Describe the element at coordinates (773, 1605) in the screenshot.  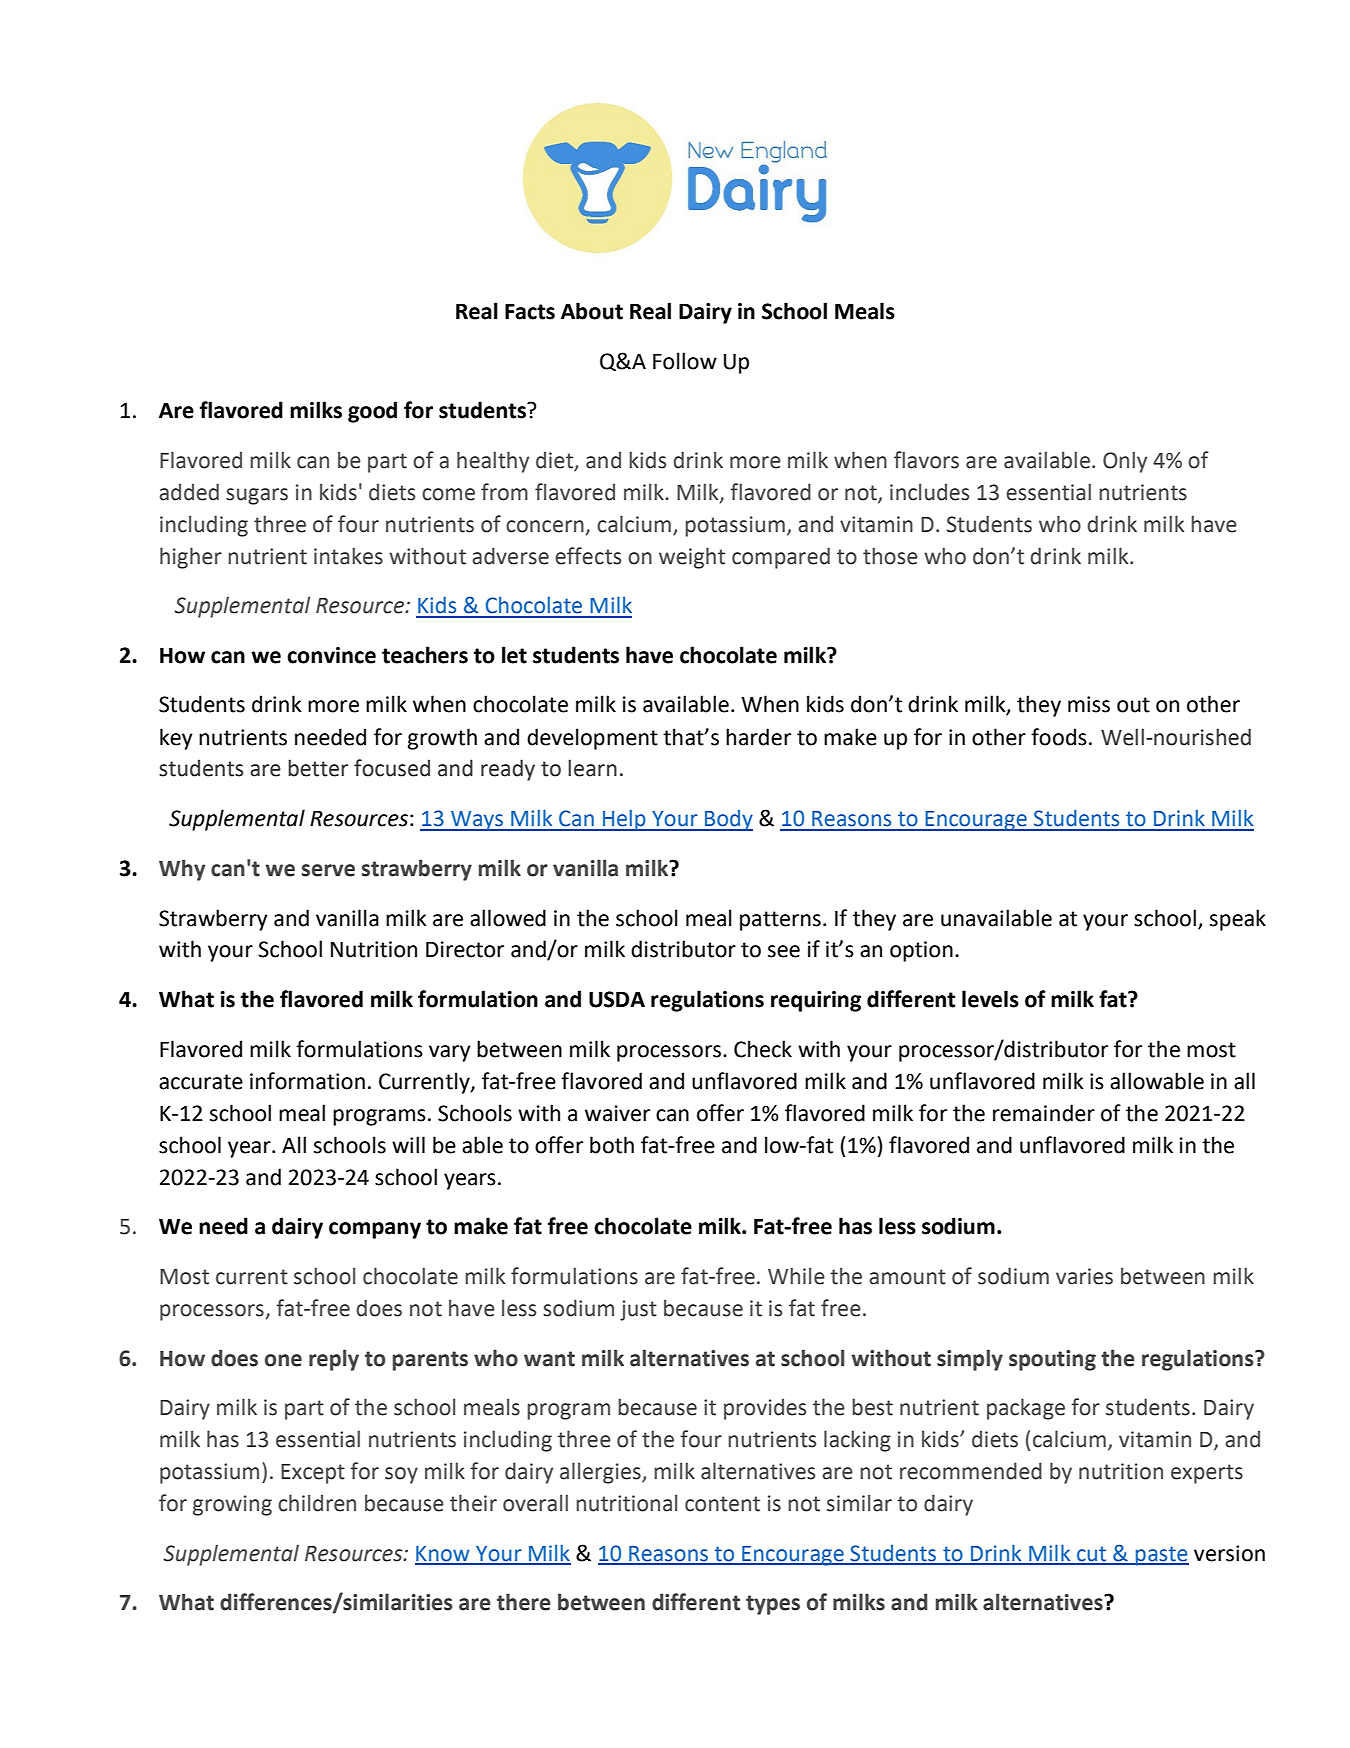
I see `types` at that location.
